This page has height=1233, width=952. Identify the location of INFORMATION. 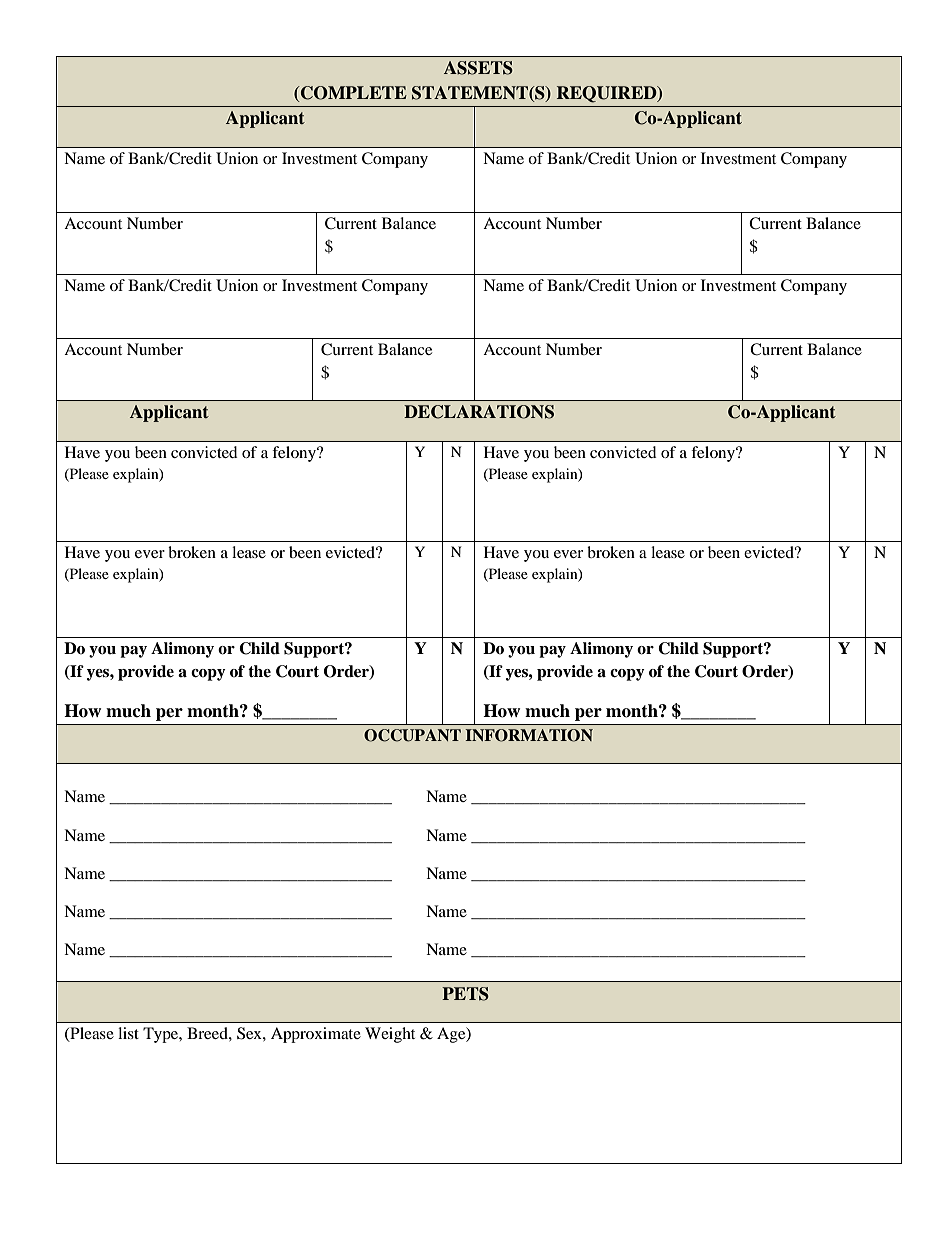
(529, 735).
